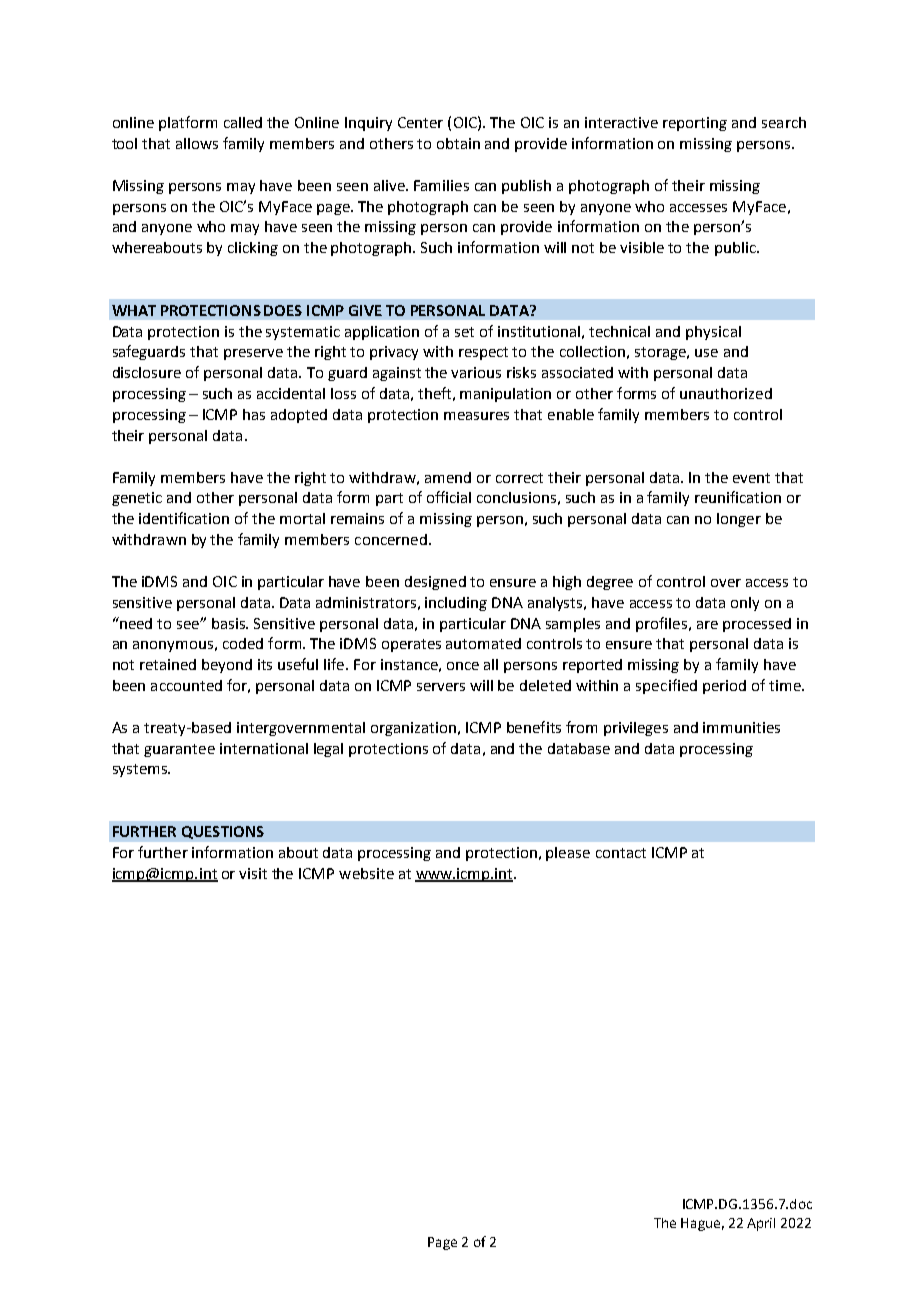 The image size is (924, 1307). Describe the element at coordinates (761, 1224) in the screenshot. I see `April` at that location.
